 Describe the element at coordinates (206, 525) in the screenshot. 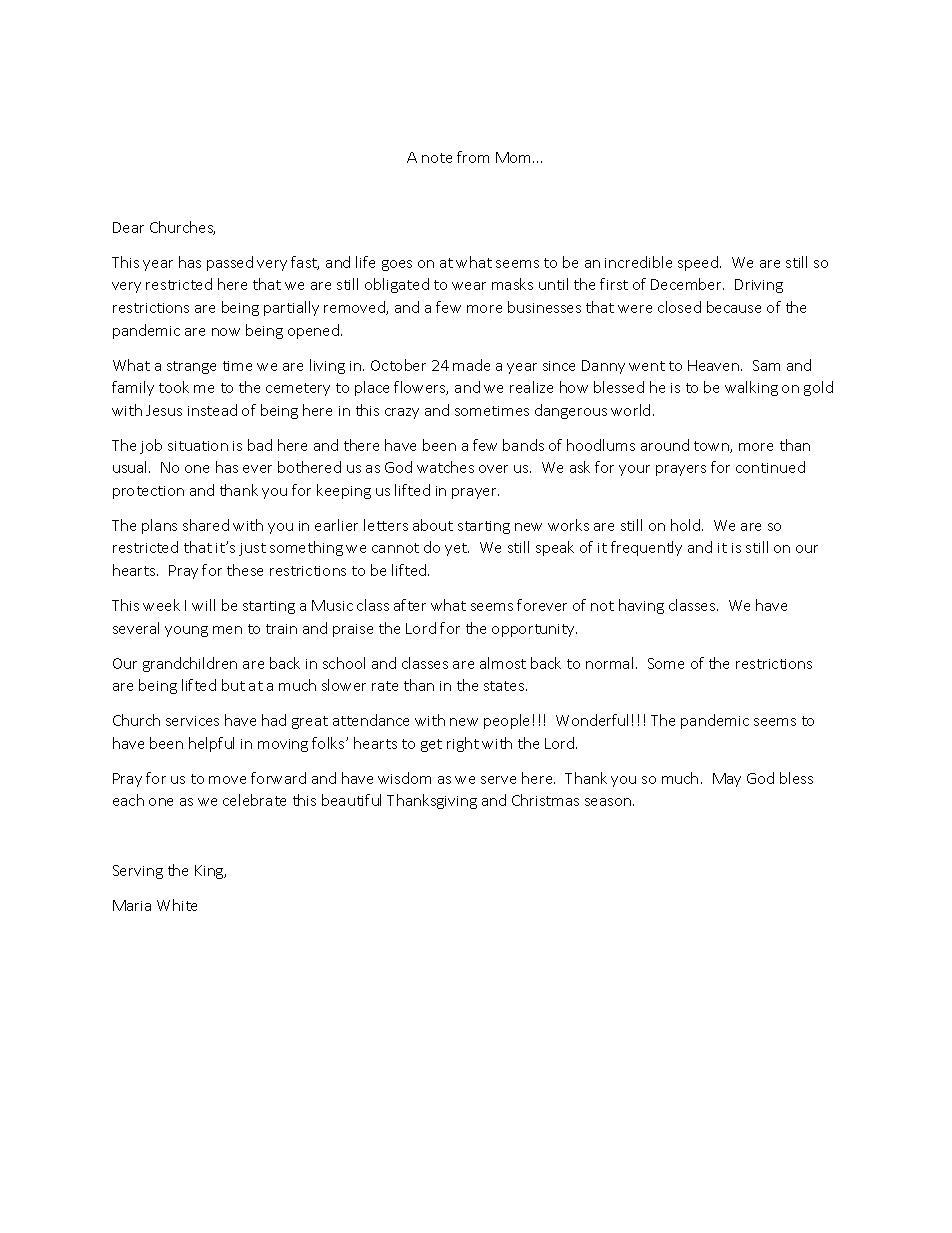

I see `shared` at that location.
